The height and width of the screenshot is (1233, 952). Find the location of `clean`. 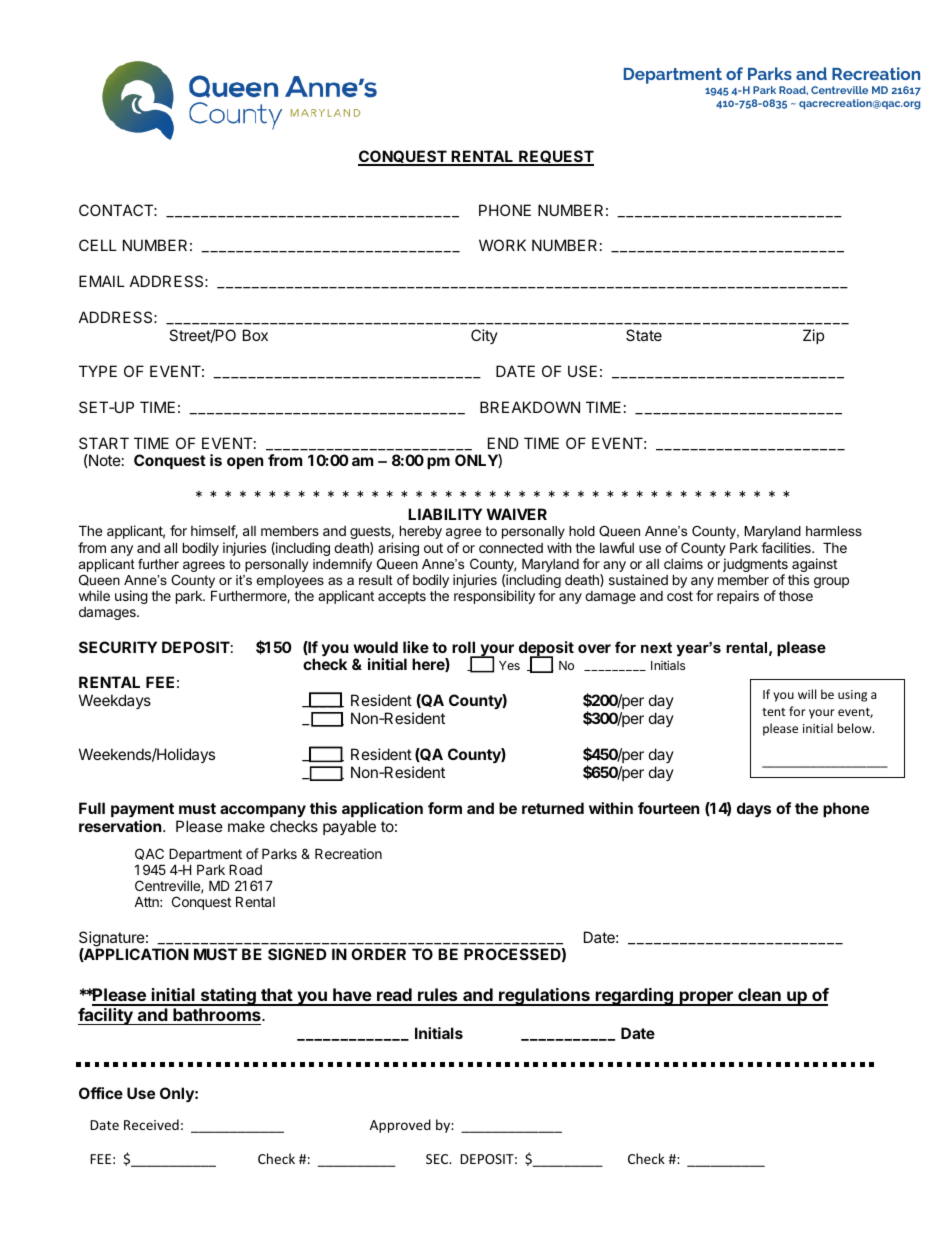

clean is located at coordinates (759, 996).
